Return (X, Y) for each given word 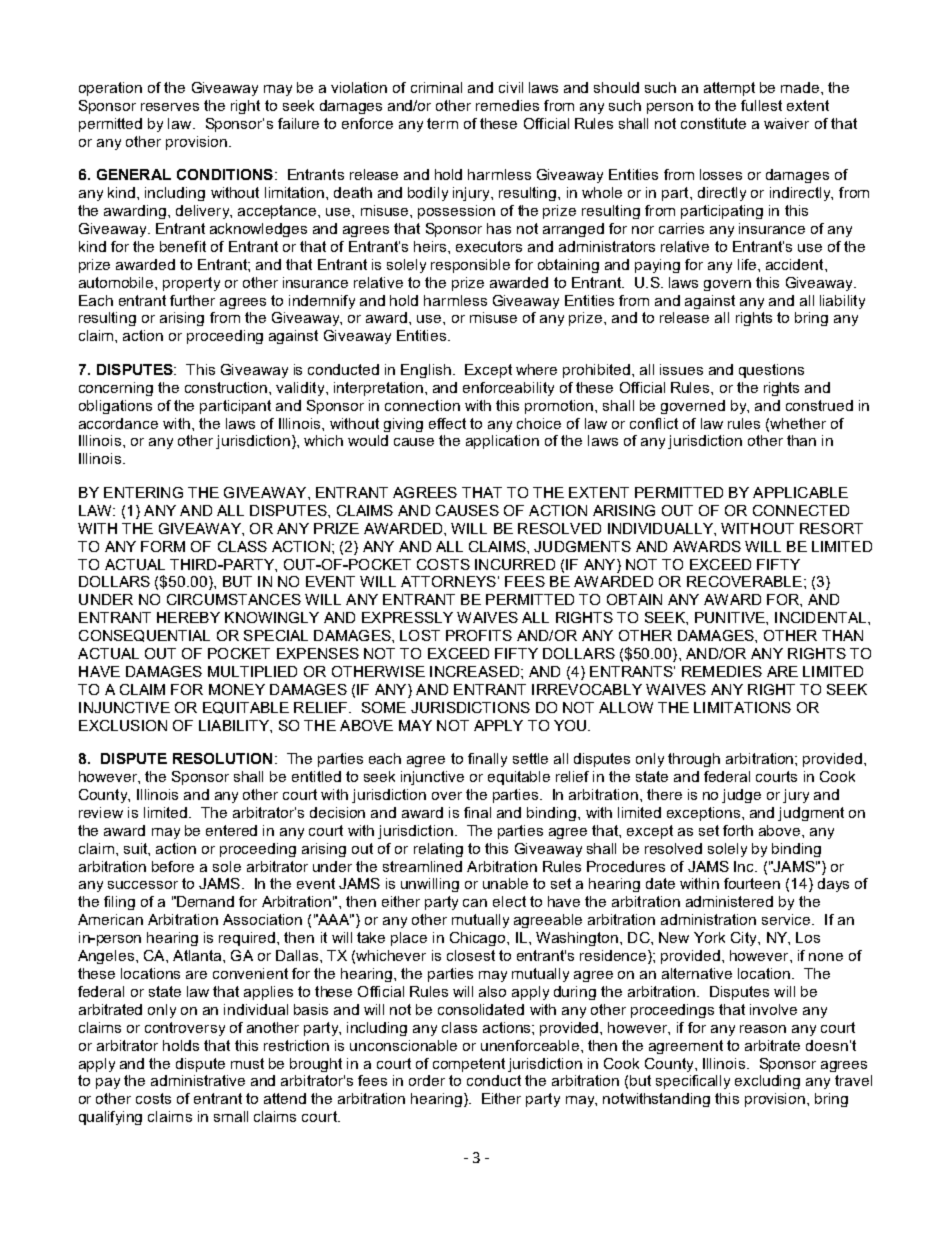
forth (738, 830)
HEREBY (188, 617)
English (426, 371)
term (442, 123)
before (173, 866)
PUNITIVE (731, 617)
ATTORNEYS (448, 581)
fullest (761, 105)
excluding (767, 1082)
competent (469, 1065)
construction (227, 387)
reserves (170, 107)
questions (771, 371)
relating (438, 850)
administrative (198, 1080)
